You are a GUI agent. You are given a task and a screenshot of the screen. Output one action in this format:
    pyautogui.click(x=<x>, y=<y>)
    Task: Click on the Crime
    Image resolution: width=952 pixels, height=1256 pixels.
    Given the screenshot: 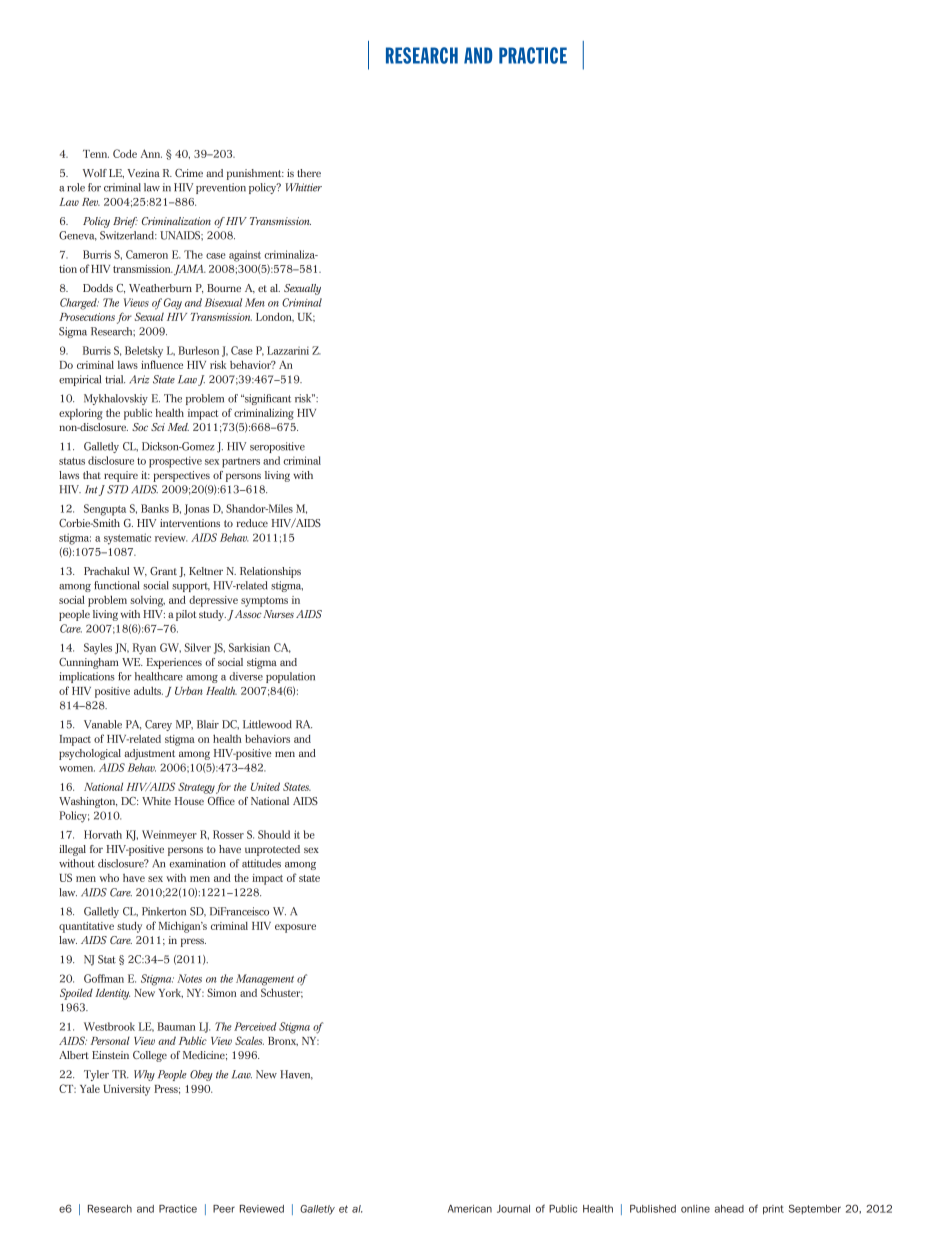 What is the action you would take?
    pyautogui.click(x=189, y=173)
